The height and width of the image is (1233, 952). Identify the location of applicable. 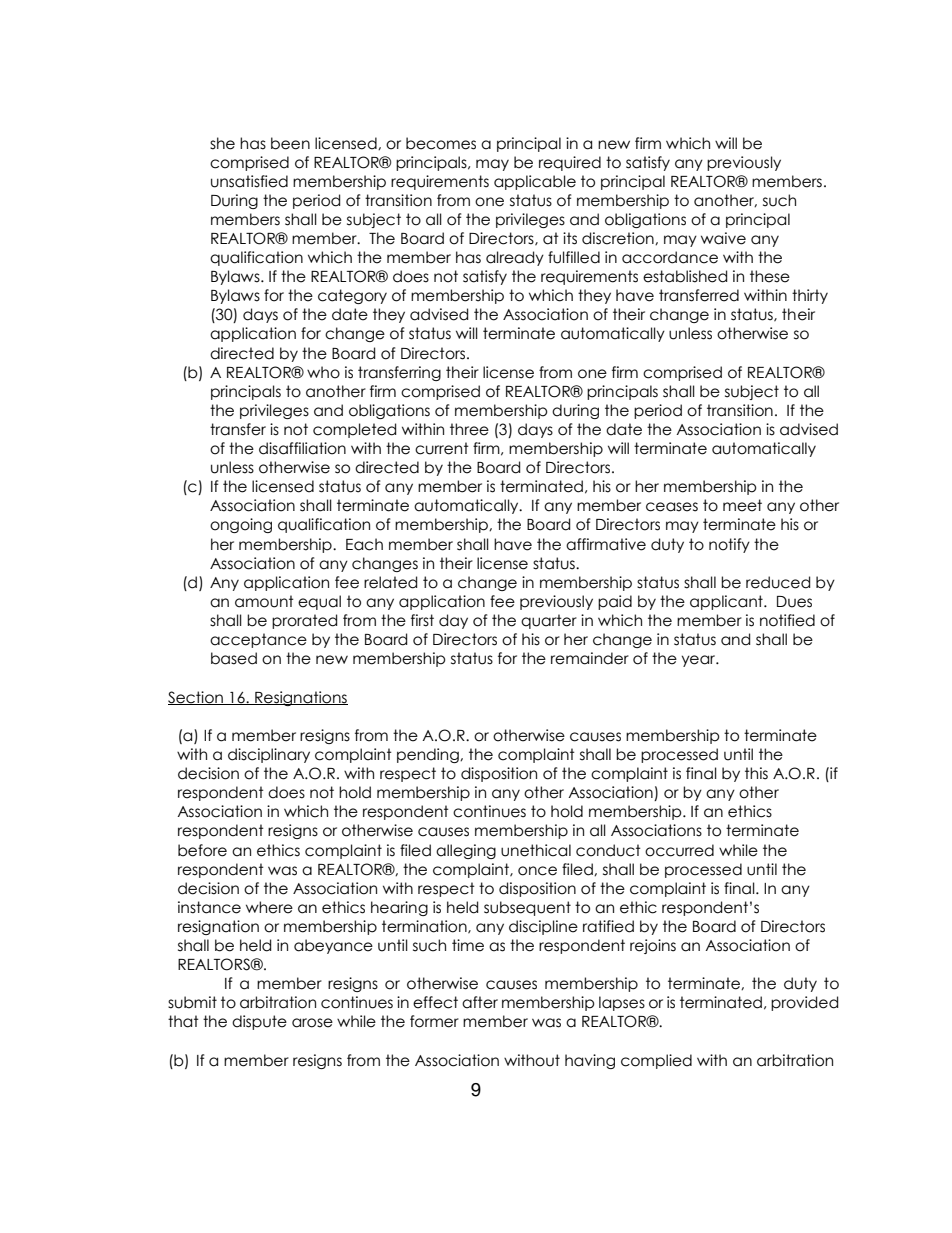
(535, 182).
